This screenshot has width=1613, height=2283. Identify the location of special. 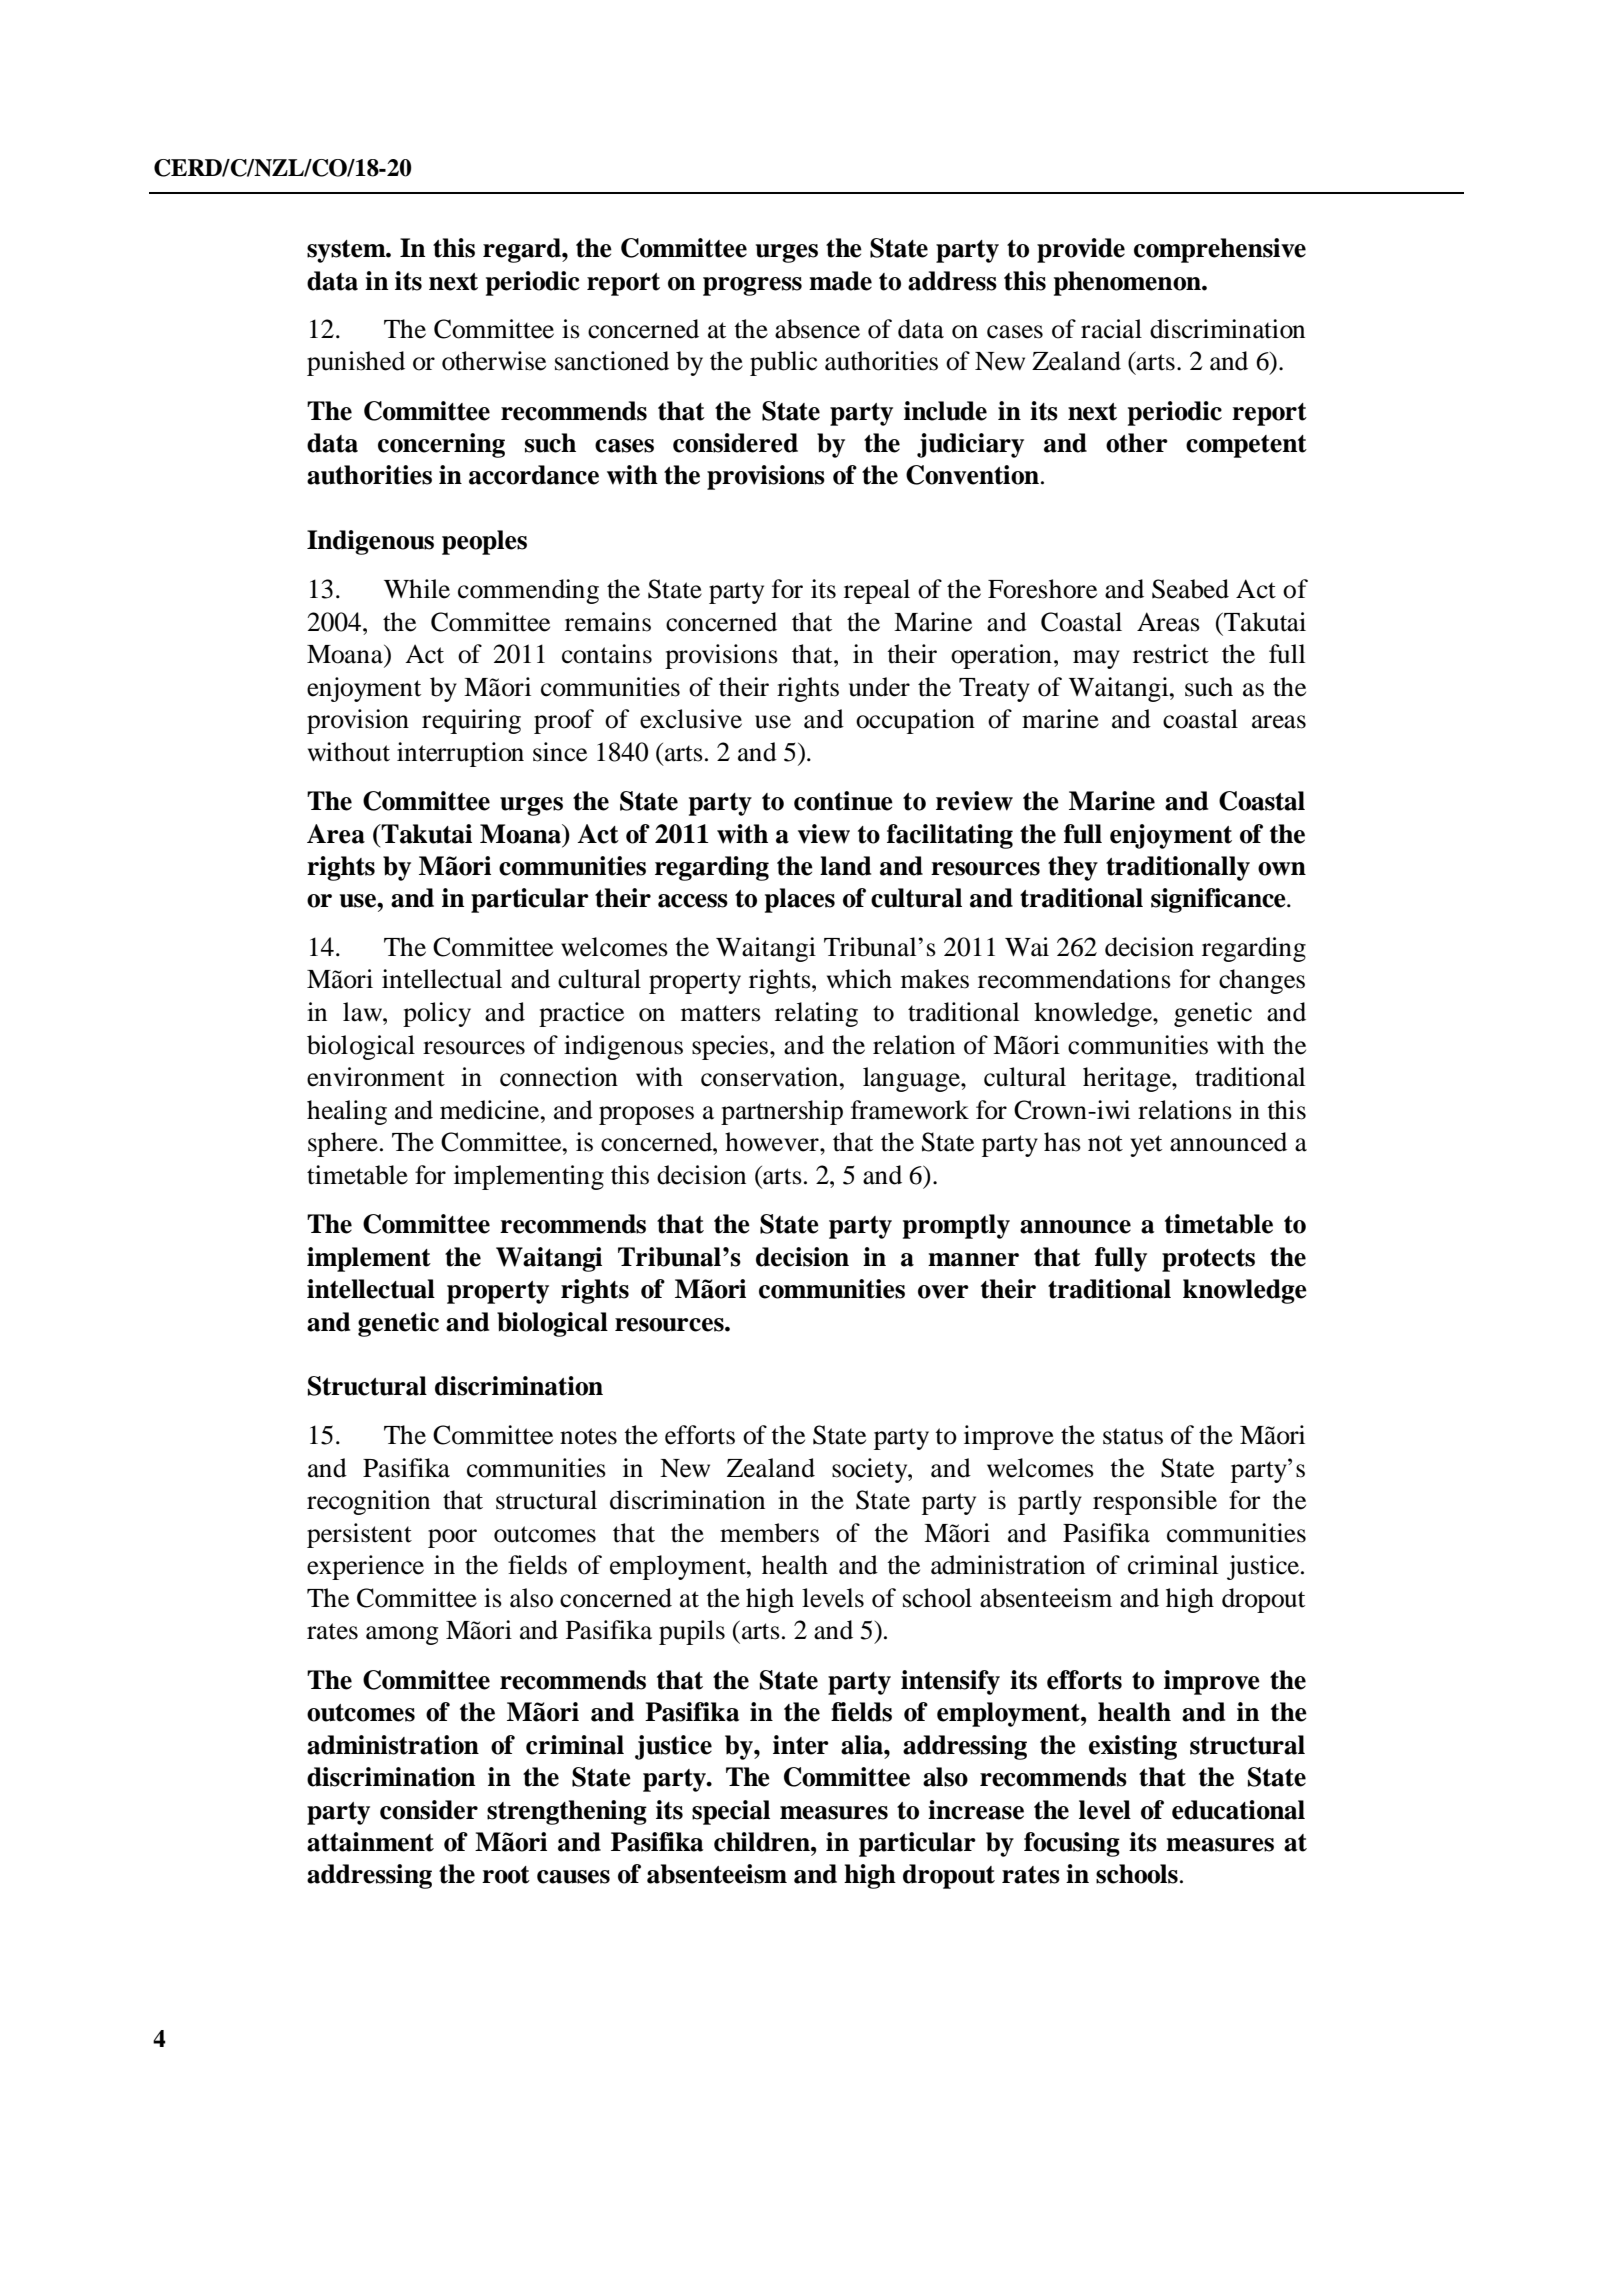
(731, 1812).
